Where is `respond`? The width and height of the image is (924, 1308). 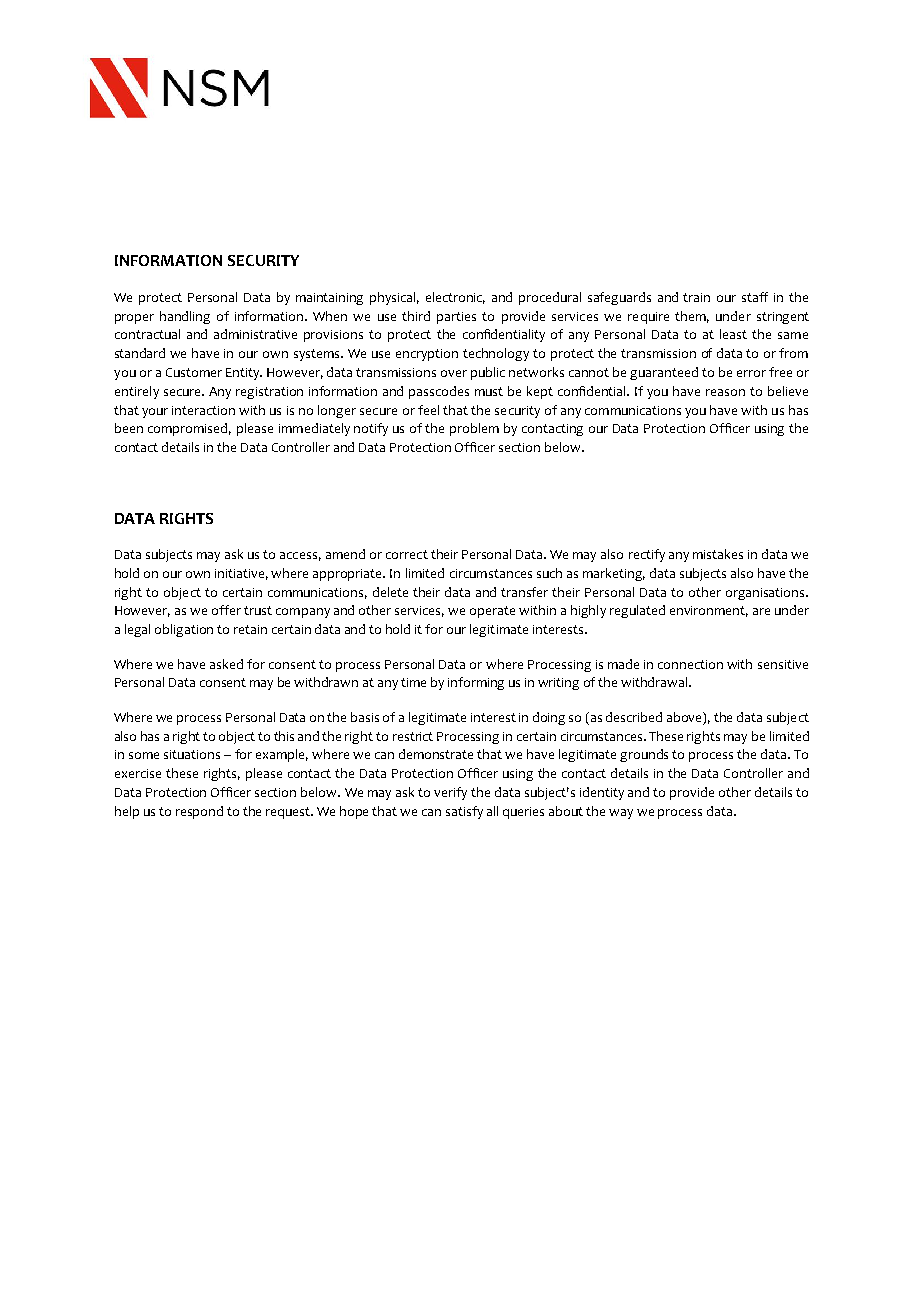 respond is located at coordinates (199, 812).
